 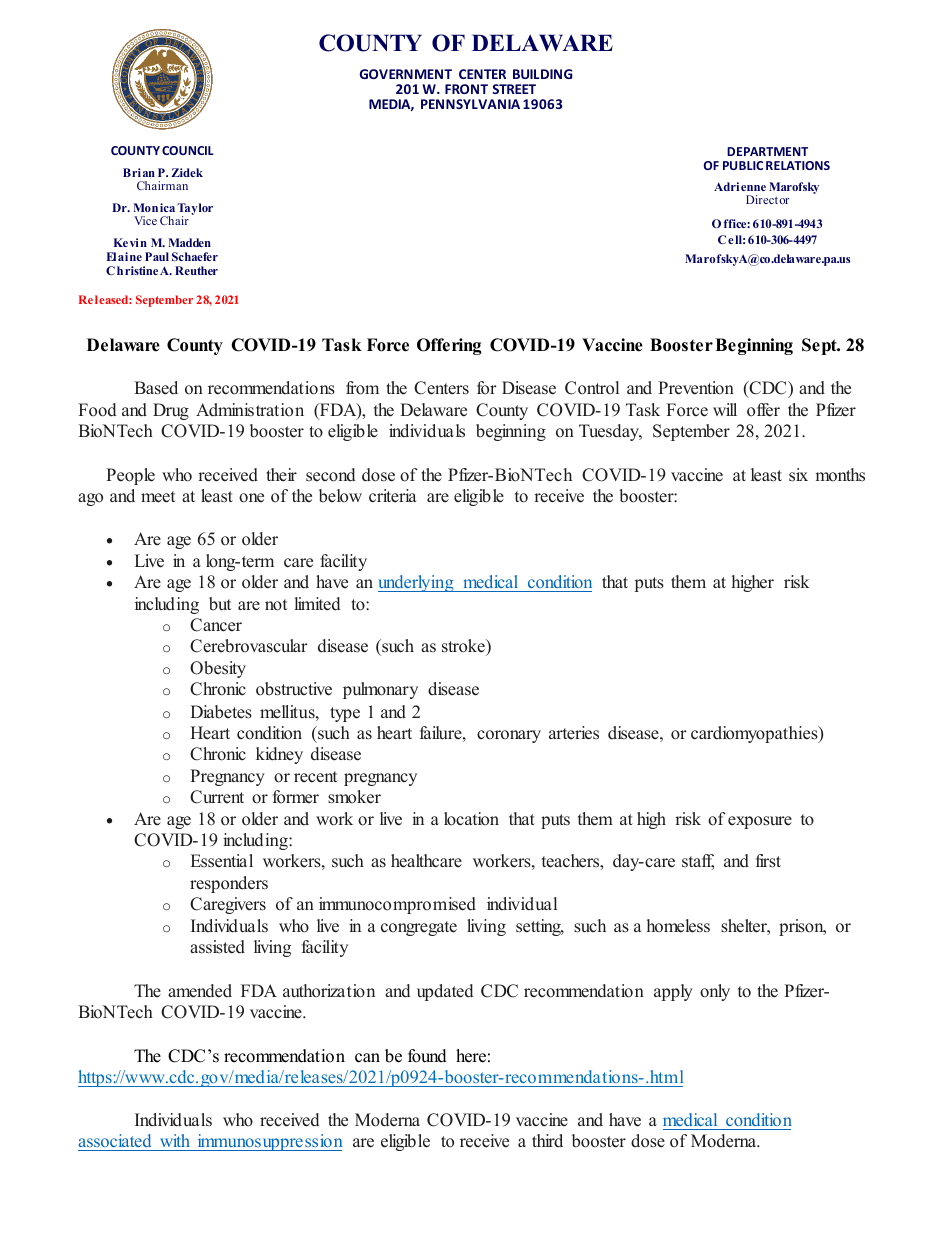 What do you see at coordinates (470, 104) in the page?
I see `PENNSYLVANIA` at bounding box center [470, 104].
